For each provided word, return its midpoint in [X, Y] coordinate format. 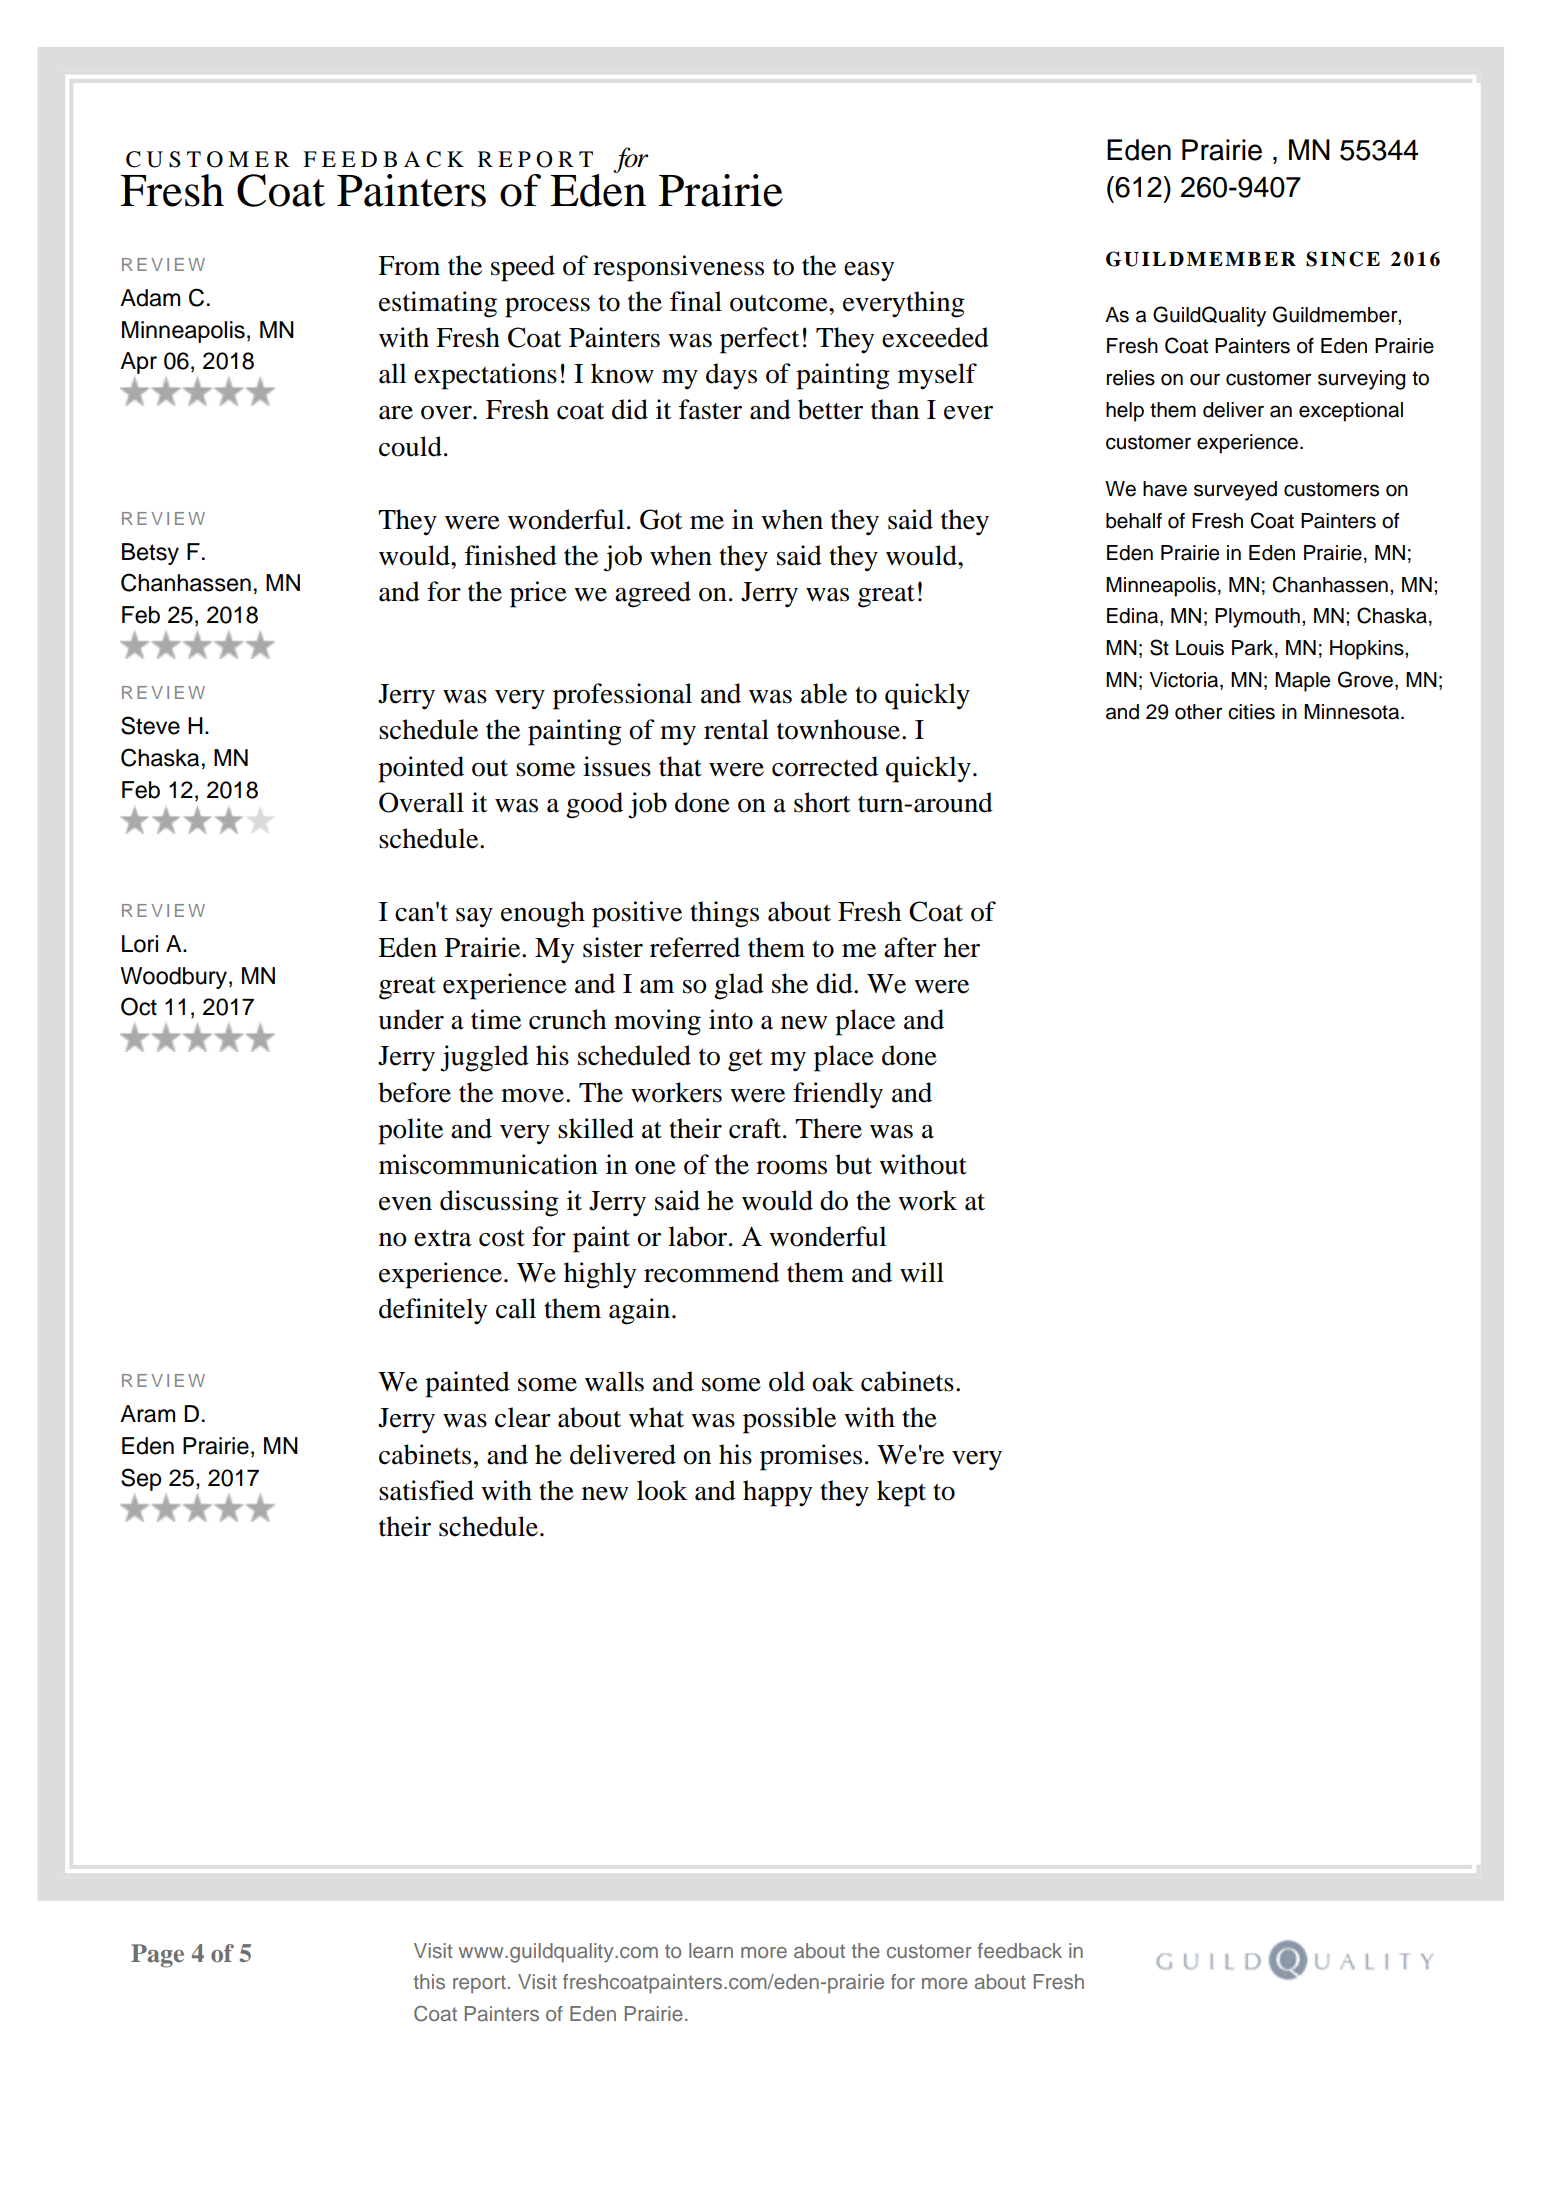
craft [756, 1128]
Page [157, 1956]
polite [410, 1131]
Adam [150, 298]
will [922, 1272]
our [1205, 379]
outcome [780, 303]
